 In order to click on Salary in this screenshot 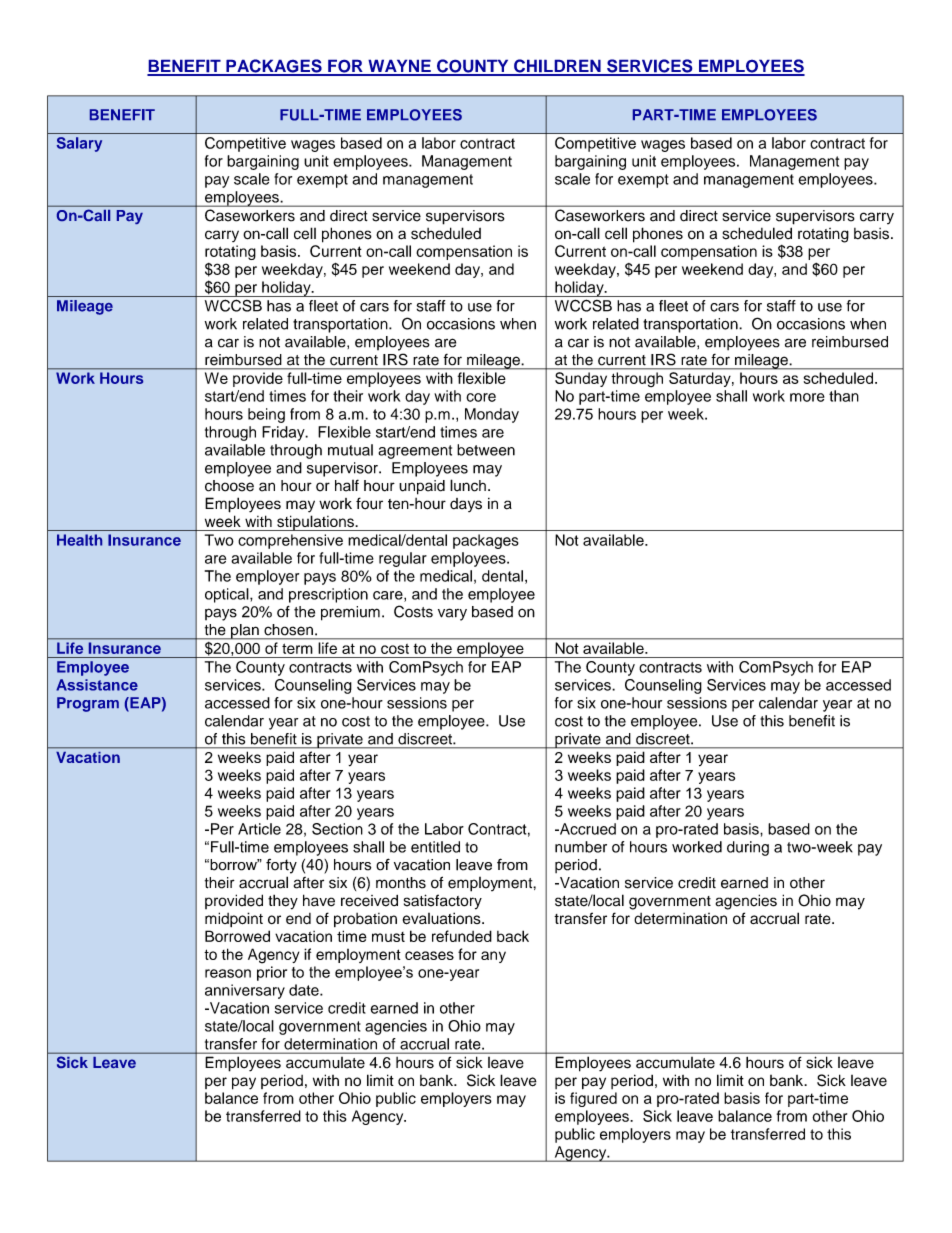, I will do `click(79, 144)`.
